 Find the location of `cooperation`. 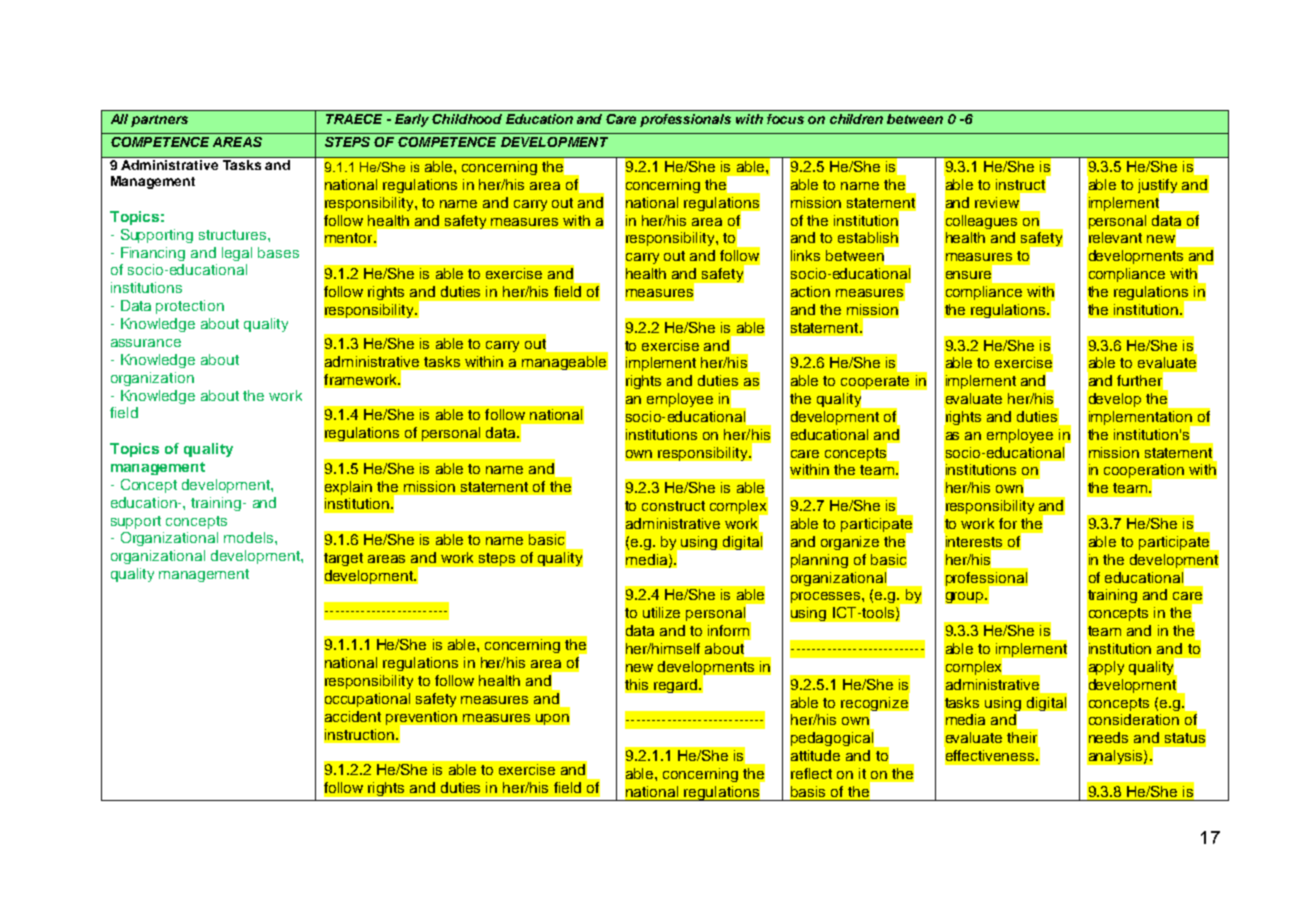

cooperation is located at coordinates (1145, 472).
